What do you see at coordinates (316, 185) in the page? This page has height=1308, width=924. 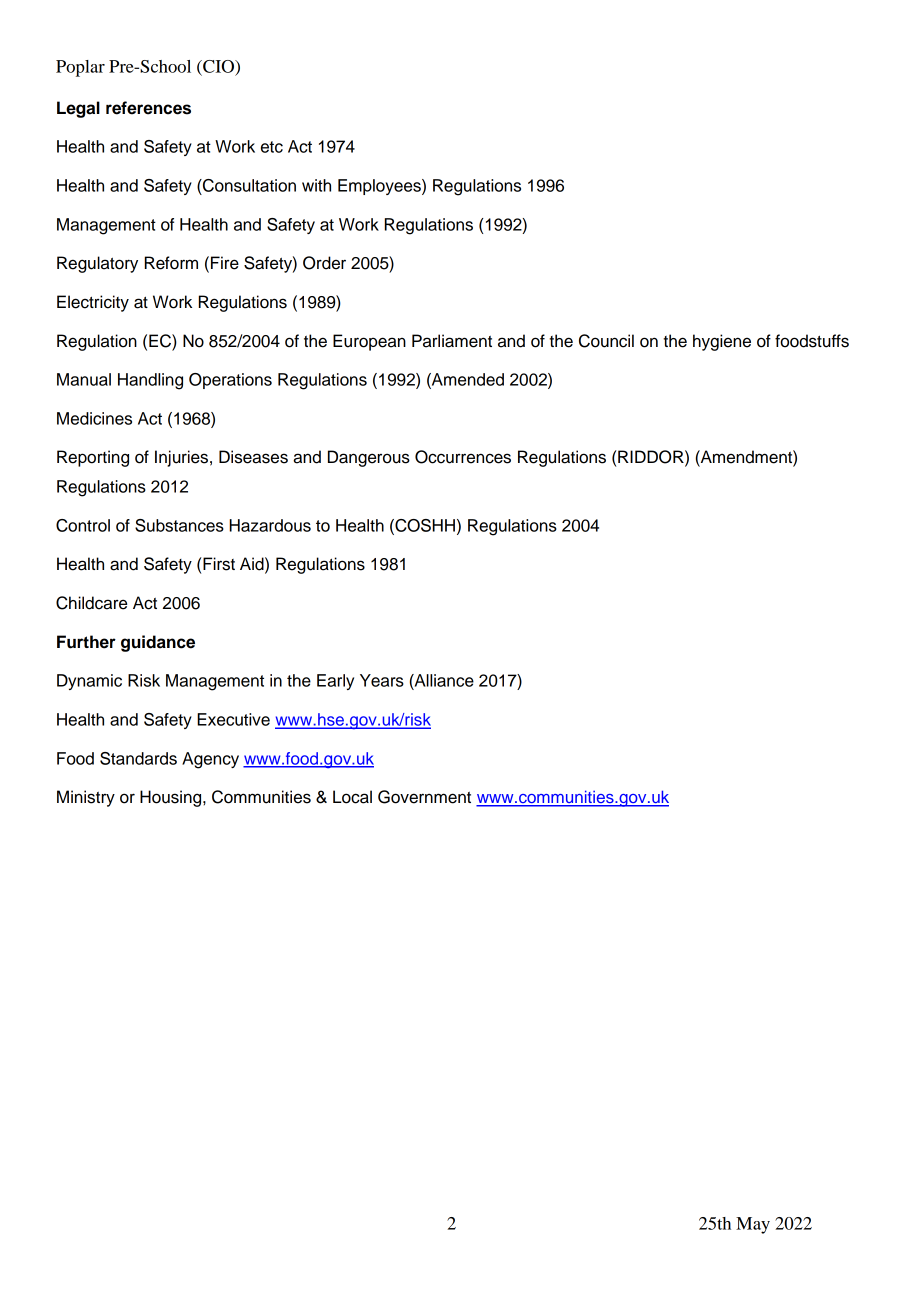 I see `with` at bounding box center [316, 185].
